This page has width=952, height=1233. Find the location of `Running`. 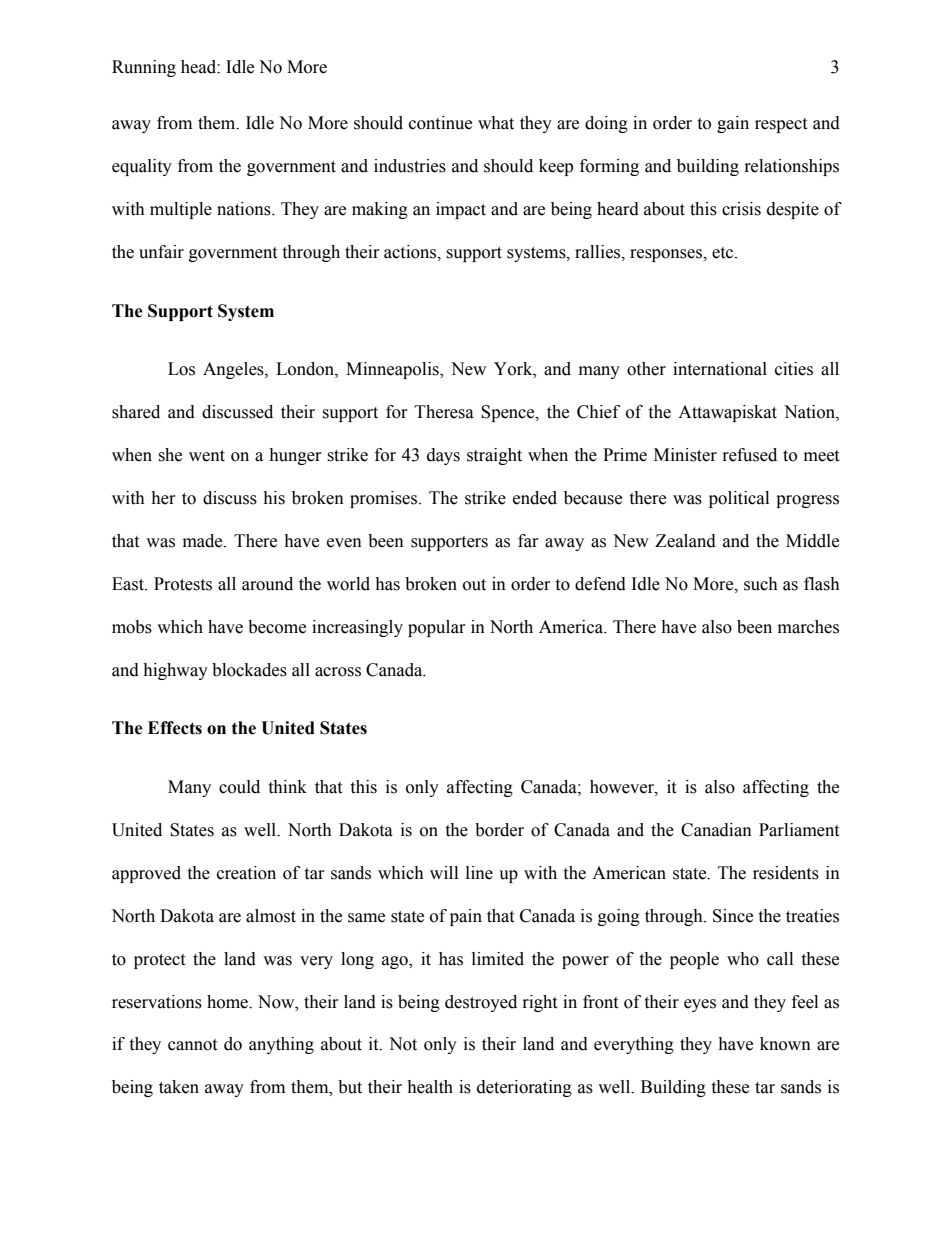

Running is located at coordinates (144, 68).
